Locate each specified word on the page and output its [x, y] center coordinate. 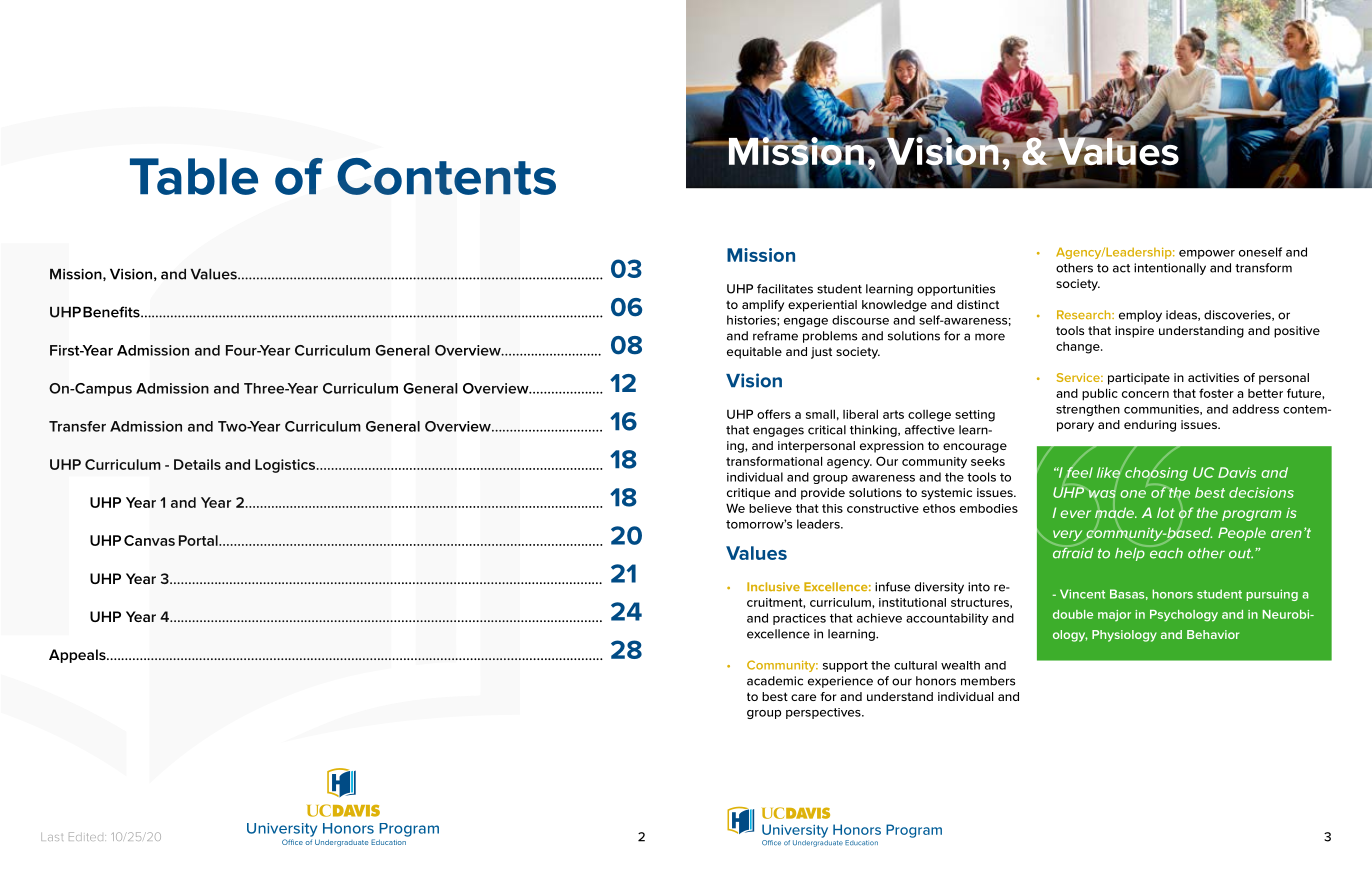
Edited [87, 836]
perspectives [824, 713]
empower [1207, 254]
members [988, 681]
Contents [446, 176]
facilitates [785, 289]
